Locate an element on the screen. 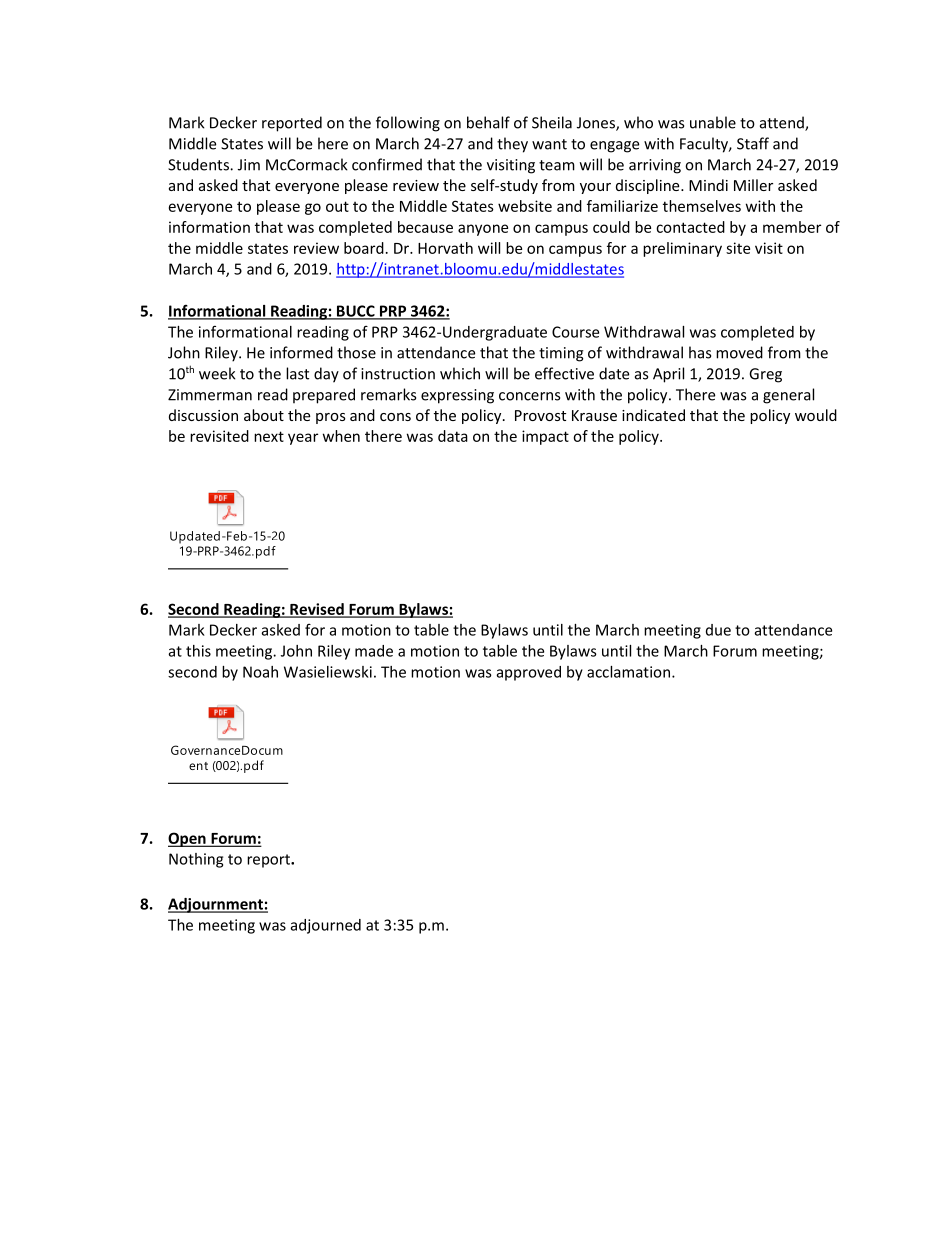  they is located at coordinates (512, 145).
